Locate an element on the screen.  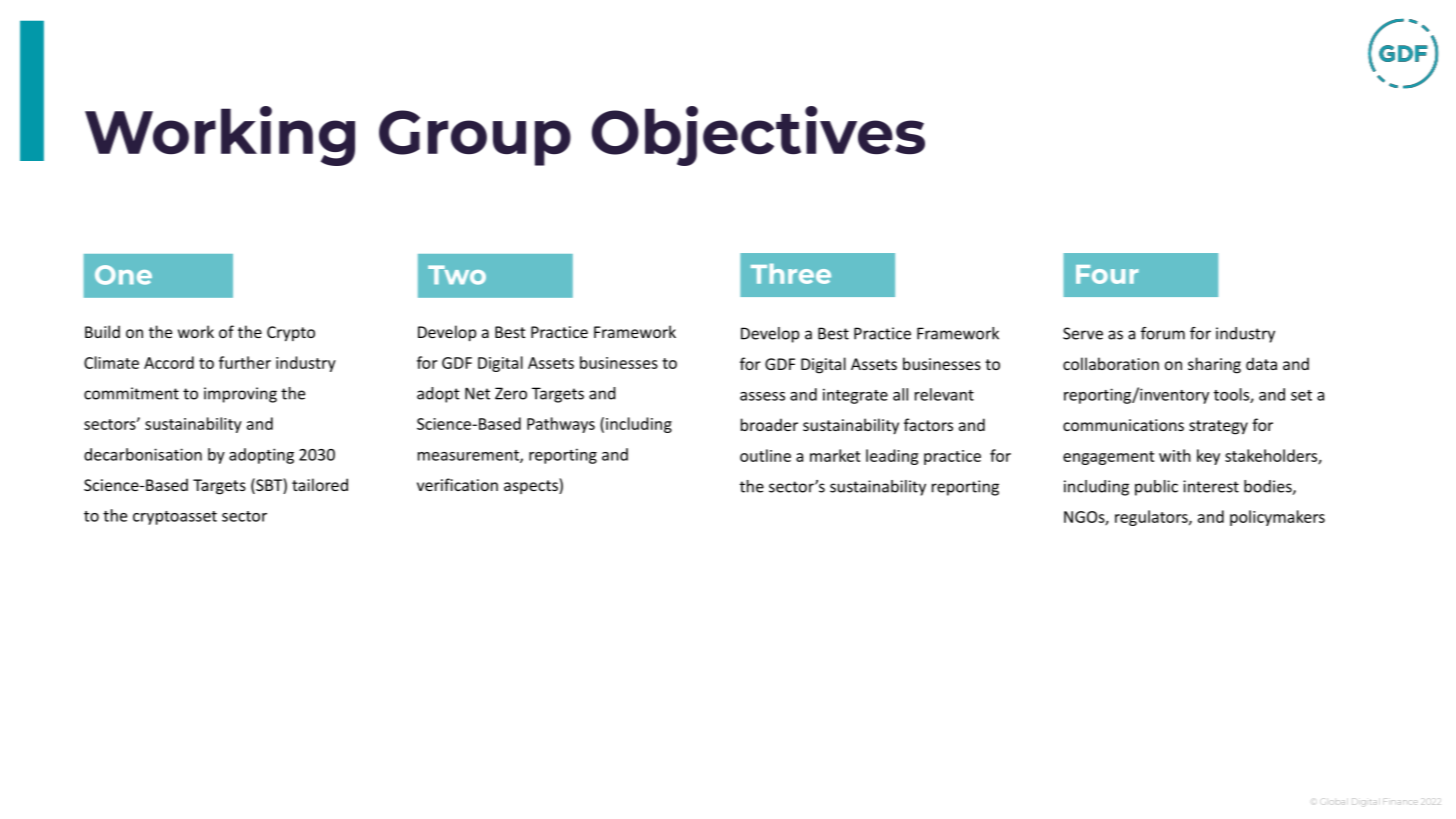
Four is located at coordinates (1107, 274).
